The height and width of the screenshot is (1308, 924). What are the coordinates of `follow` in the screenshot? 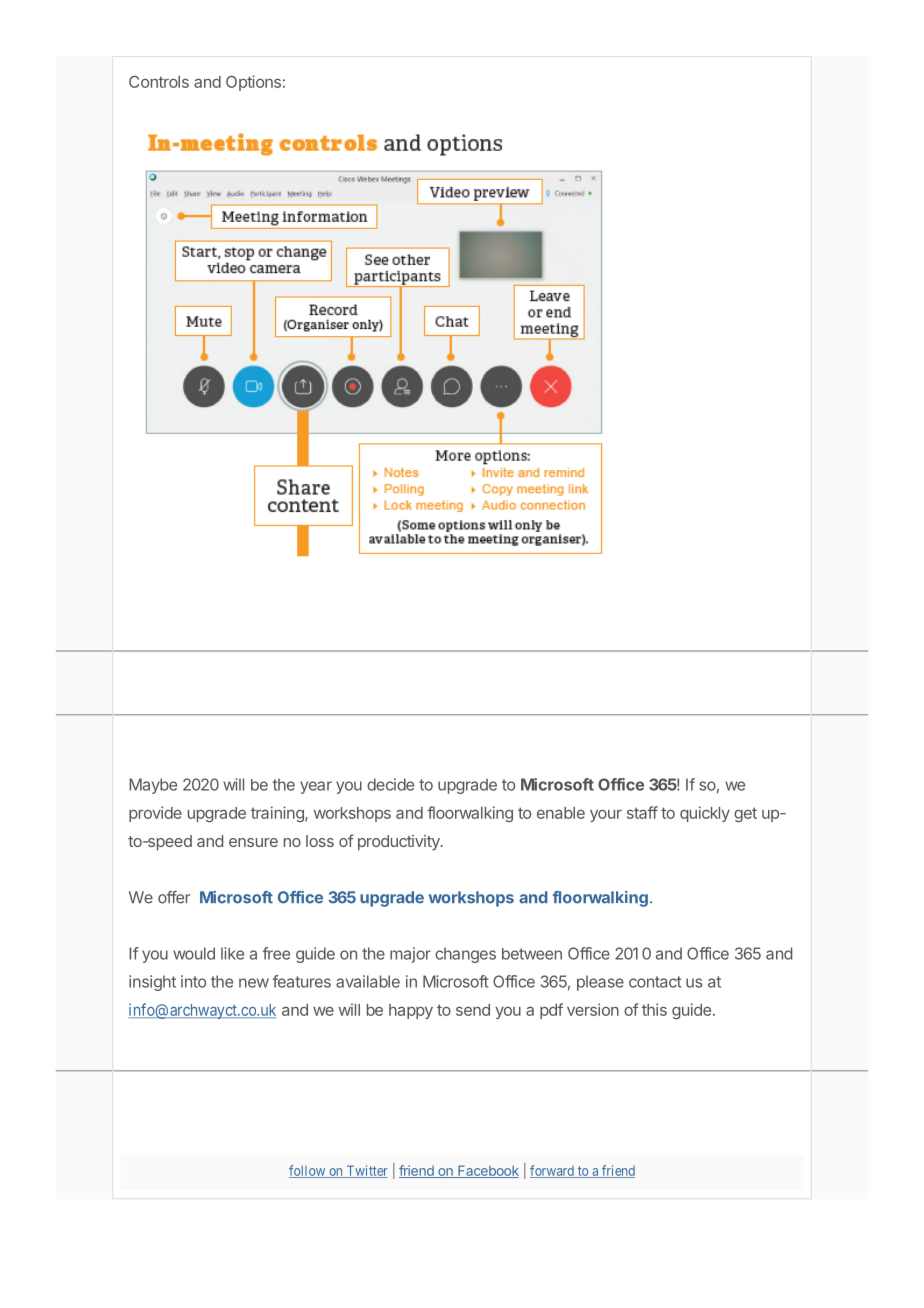 It's located at (308, 1171).
